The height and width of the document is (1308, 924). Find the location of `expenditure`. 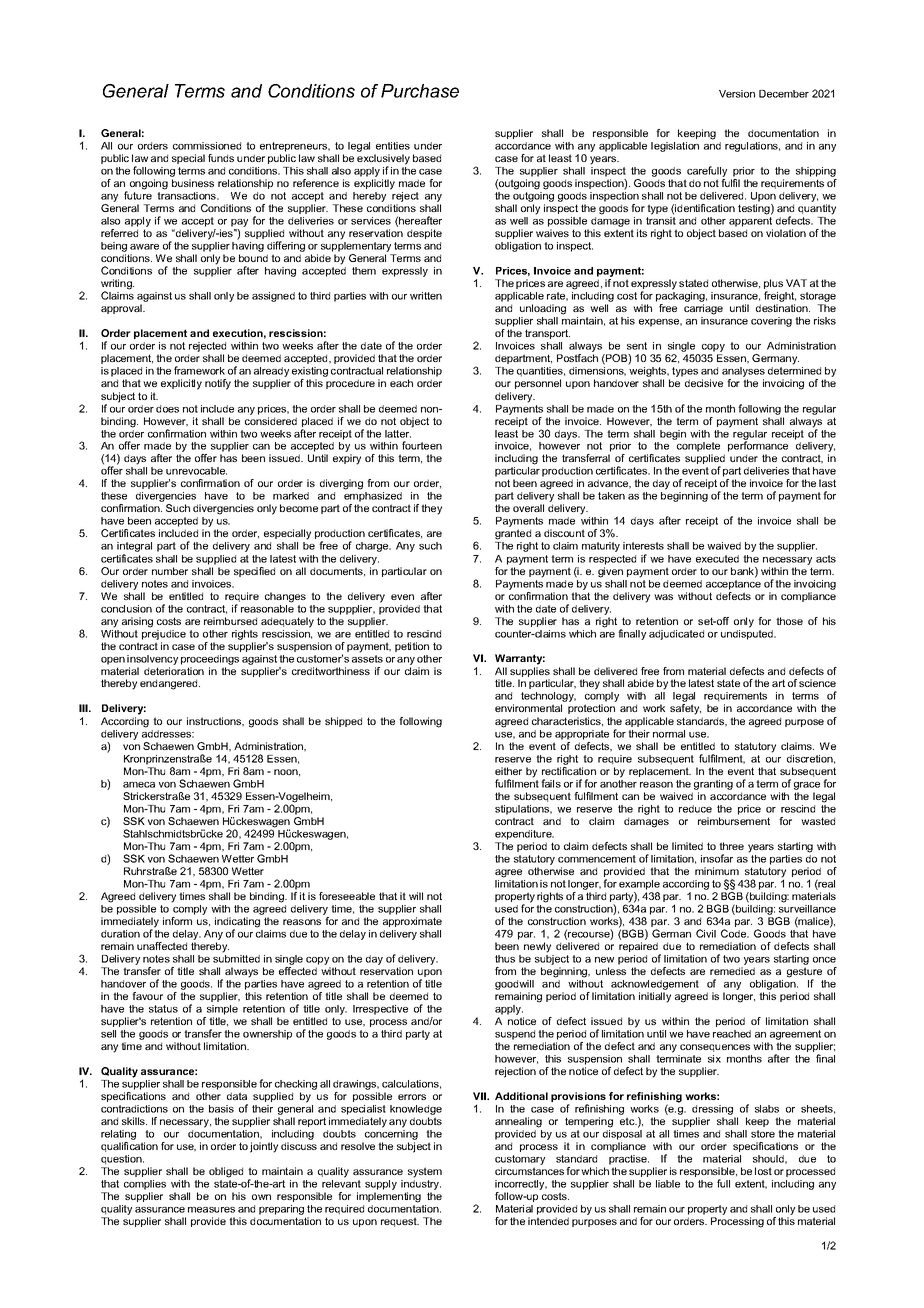

expenditure is located at coordinates (524, 835).
